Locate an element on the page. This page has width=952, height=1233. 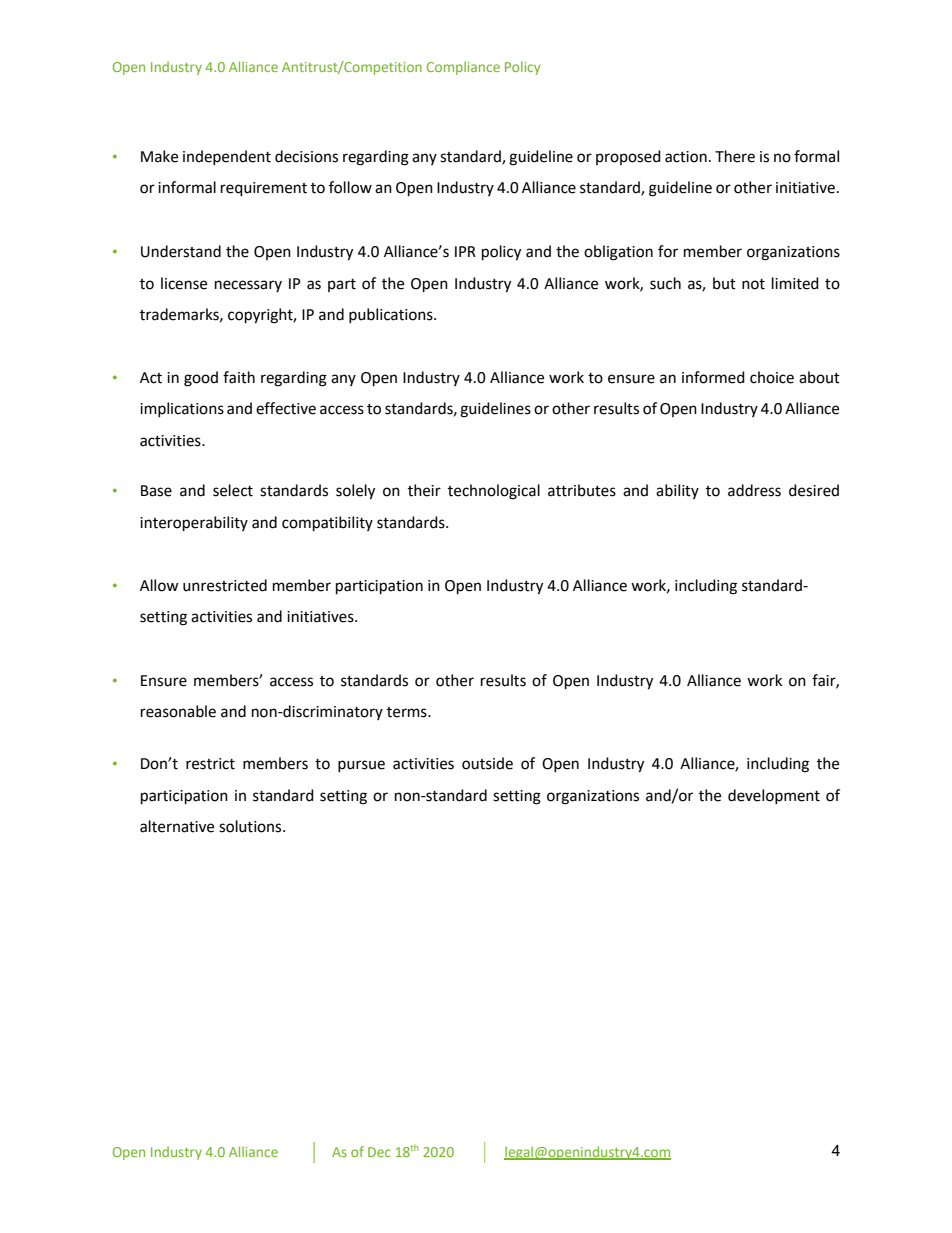
Compliance is located at coordinates (463, 68).
